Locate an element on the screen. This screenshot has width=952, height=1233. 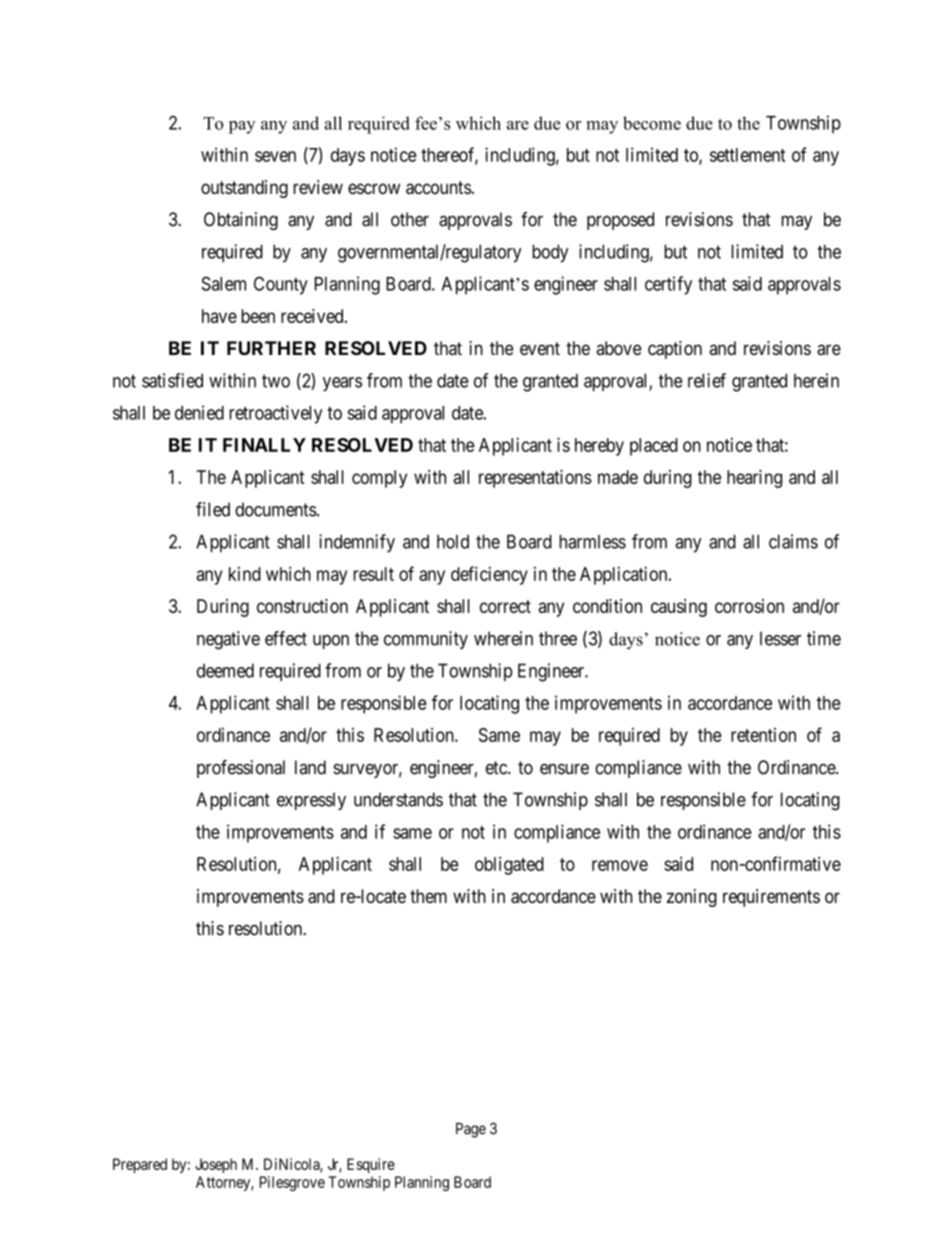
obligated is located at coordinates (509, 866).
